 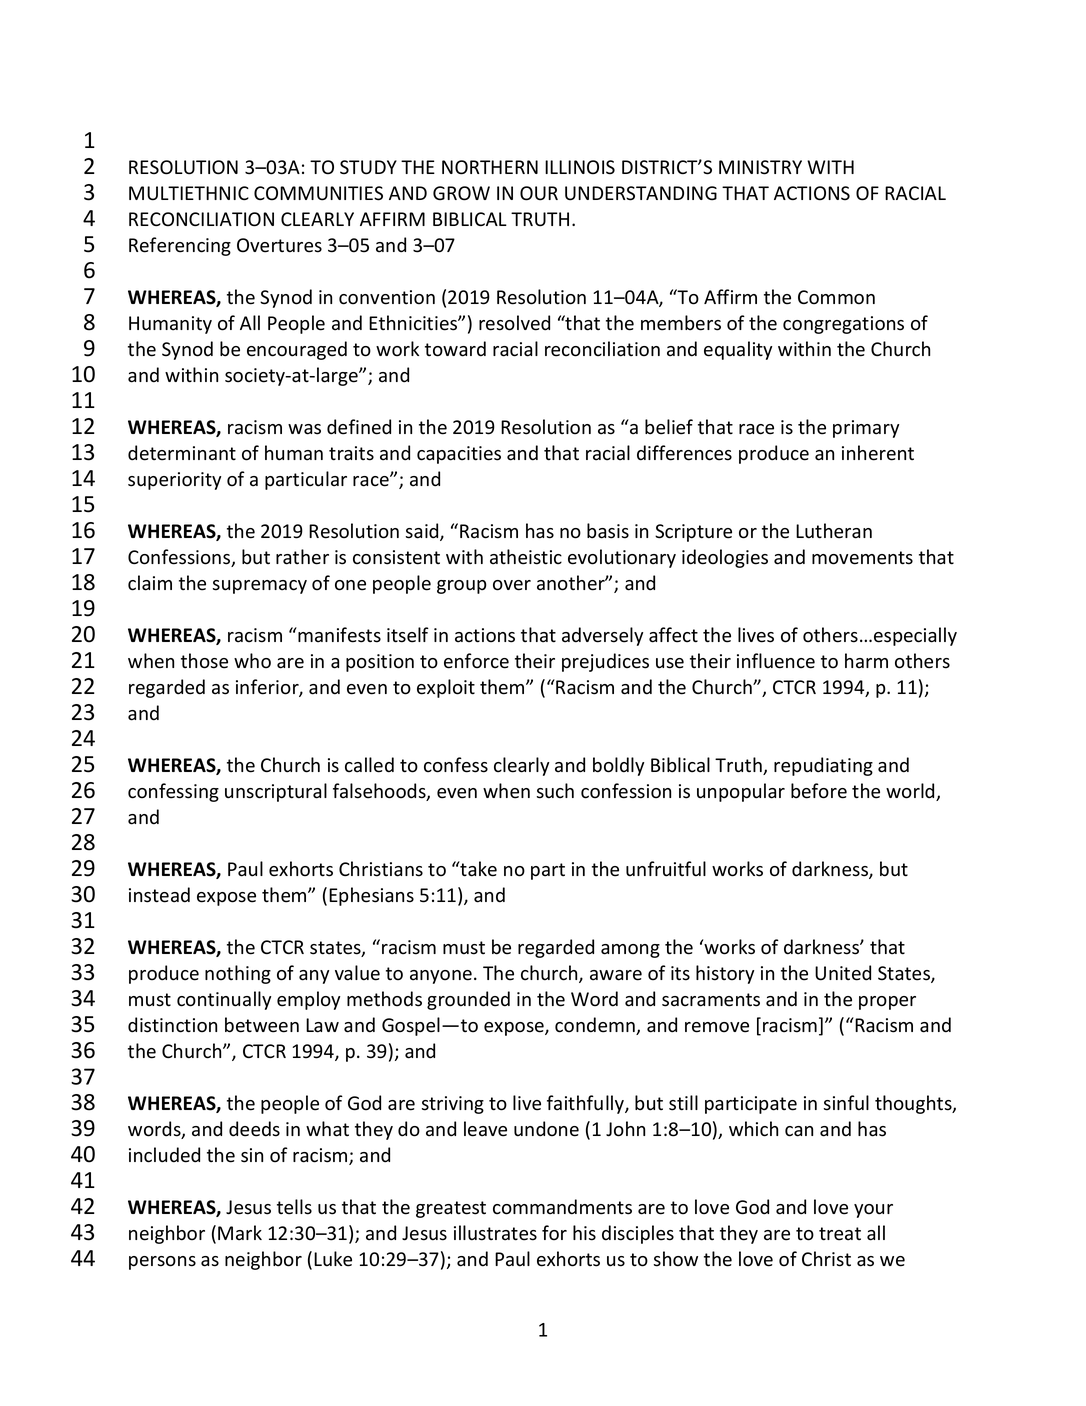 What do you see at coordinates (446, 688) in the document?
I see `exploit` at bounding box center [446, 688].
